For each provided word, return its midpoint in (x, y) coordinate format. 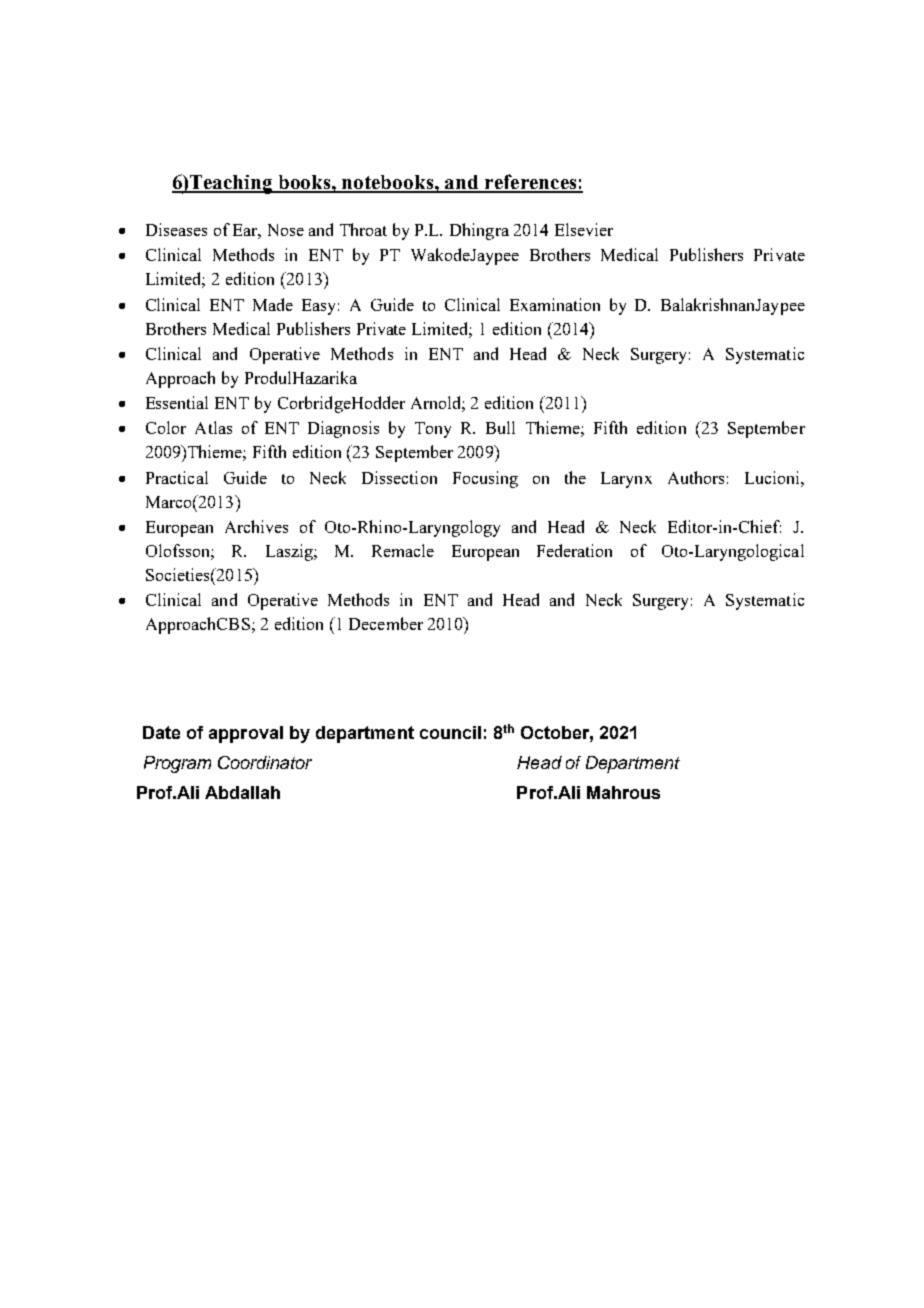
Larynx (626, 480)
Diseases (176, 229)
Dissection (399, 477)
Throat (363, 229)
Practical (177, 477)
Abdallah (242, 792)
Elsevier (584, 229)
